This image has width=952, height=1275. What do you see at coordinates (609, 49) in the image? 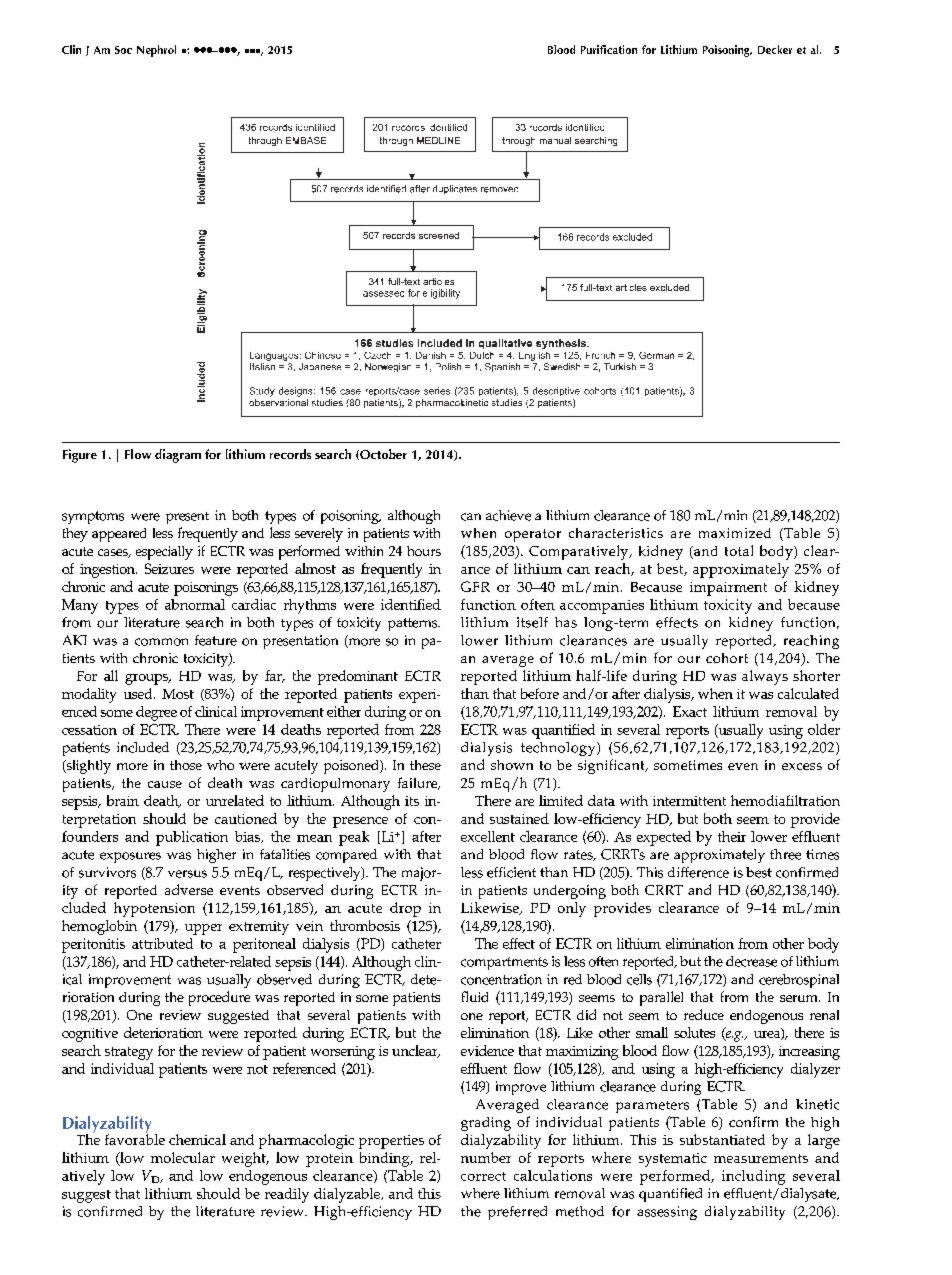
I see `Purification` at bounding box center [609, 49].
